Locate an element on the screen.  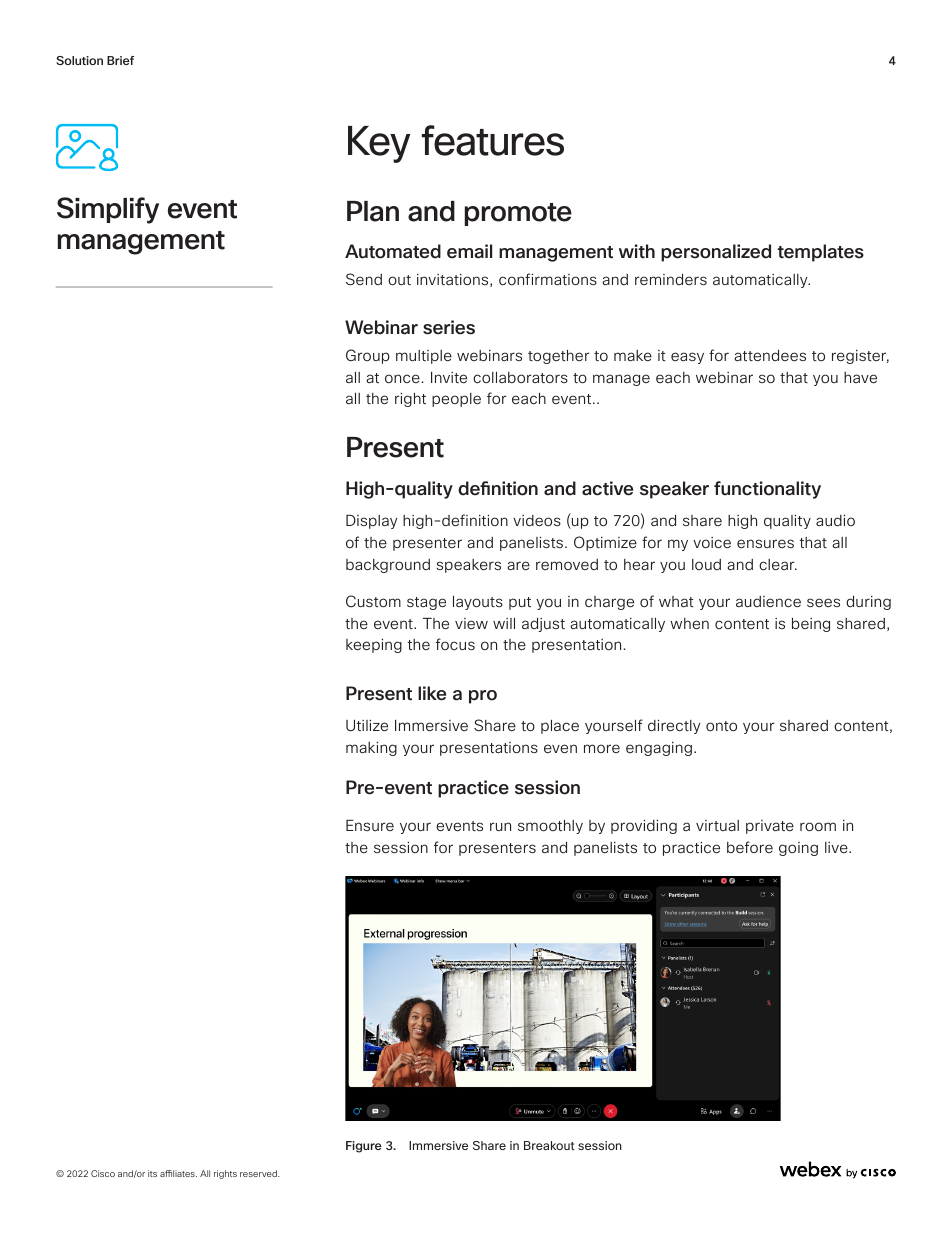
affiliates is located at coordinates (178, 1173).
